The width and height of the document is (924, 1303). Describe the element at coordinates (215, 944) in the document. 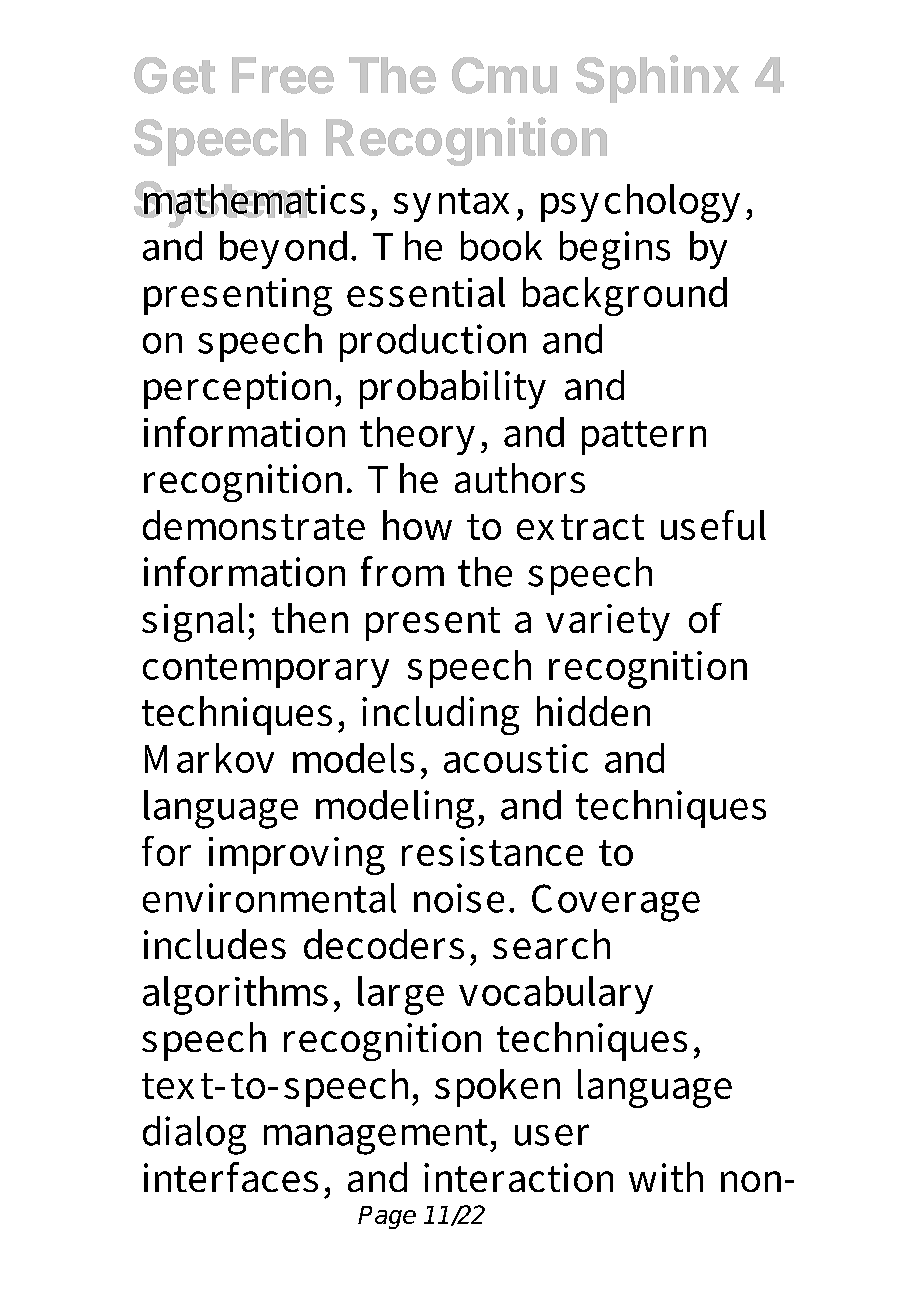

I see `includes` at that location.
